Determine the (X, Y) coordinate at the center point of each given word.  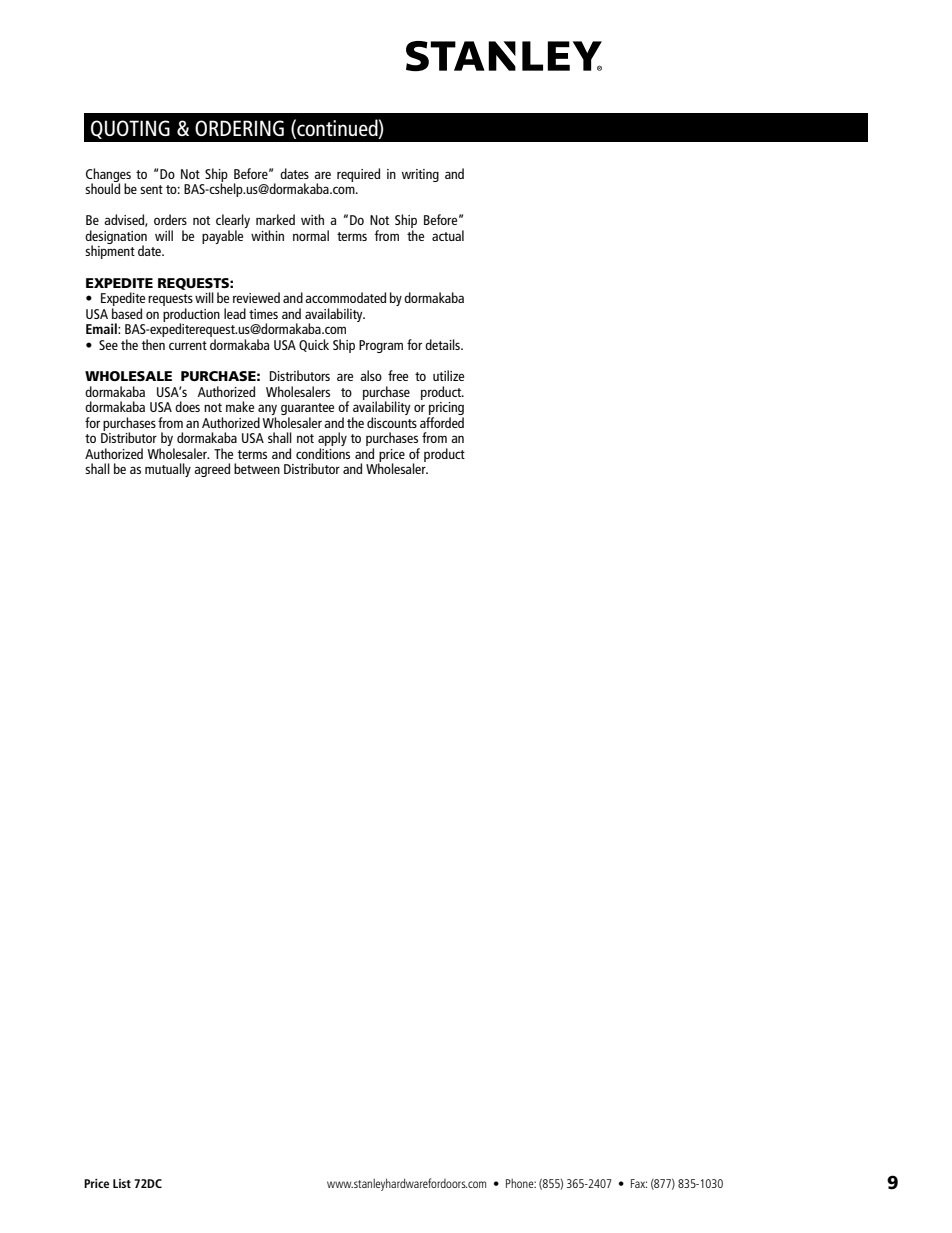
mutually (168, 470)
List (122, 1183)
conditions (323, 453)
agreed (212, 470)
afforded (442, 422)
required (358, 175)
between (257, 468)
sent (151, 189)
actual (448, 235)
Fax (639, 1183)
